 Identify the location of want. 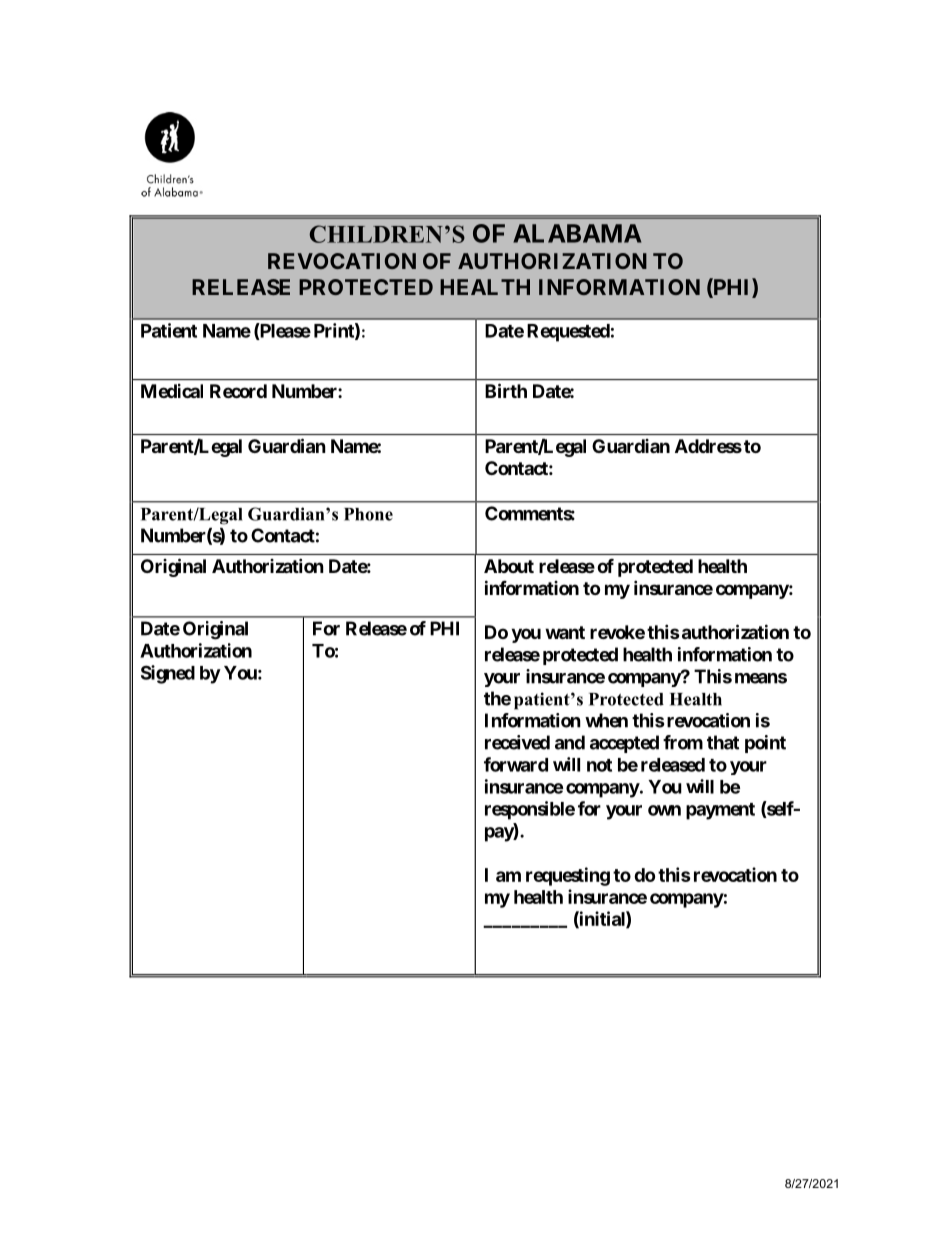
(565, 632).
